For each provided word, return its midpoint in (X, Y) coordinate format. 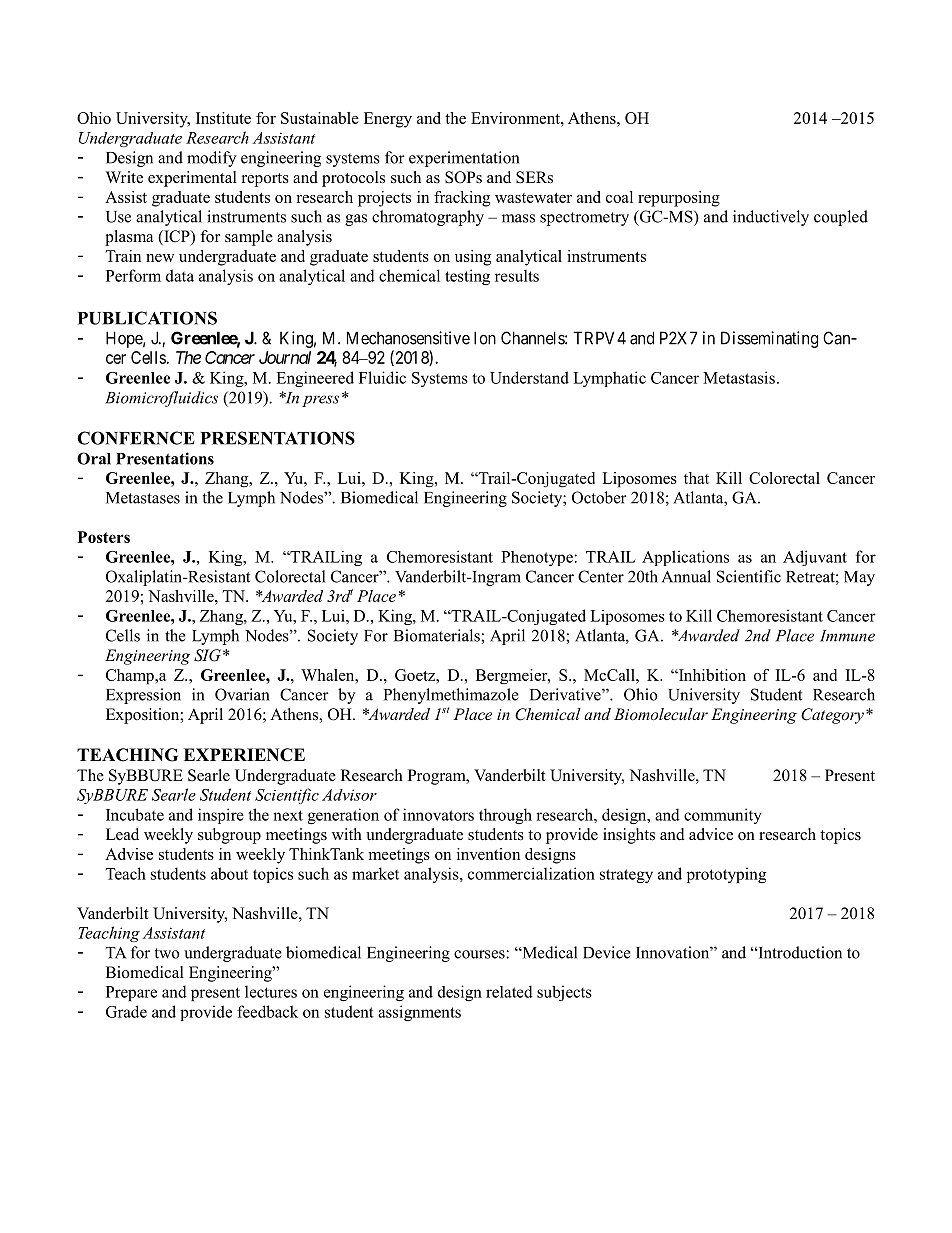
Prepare (131, 993)
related (509, 991)
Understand (529, 377)
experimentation (464, 159)
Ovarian (242, 694)
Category (832, 716)
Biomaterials (438, 635)
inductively (771, 218)
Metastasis (739, 377)
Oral (94, 458)
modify (211, 159)
